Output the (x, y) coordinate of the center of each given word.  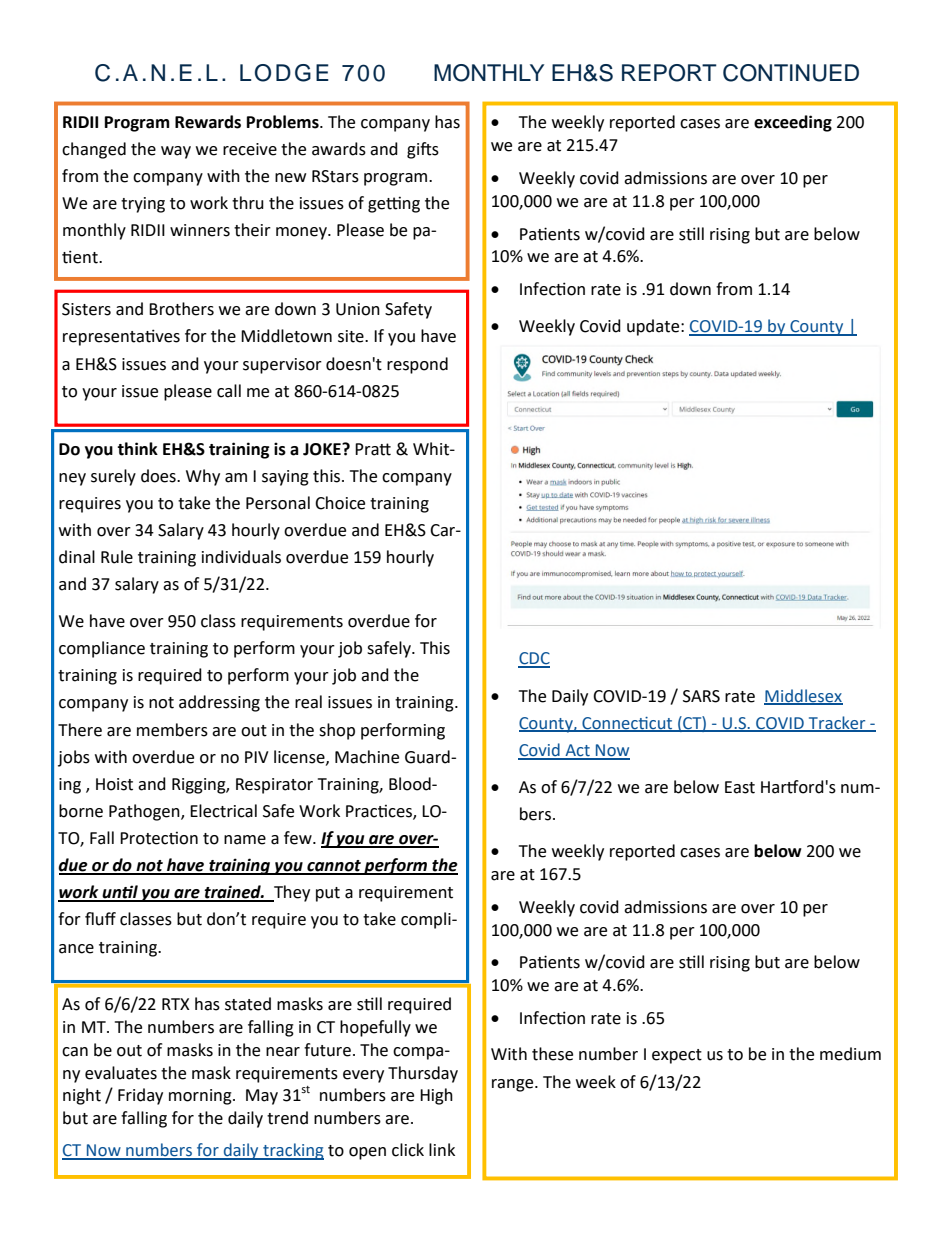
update (654, 327)
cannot (334, 867)
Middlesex (803, 696)
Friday (140, 1096)
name (245, 840)
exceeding (793, 123)
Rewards (208, 122)
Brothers (181, 309)
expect (677, 1056)
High (436, 1096)
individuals (241, 557)
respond (417, 365)
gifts (423, 150)
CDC (534, 659)
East (740, 787)
